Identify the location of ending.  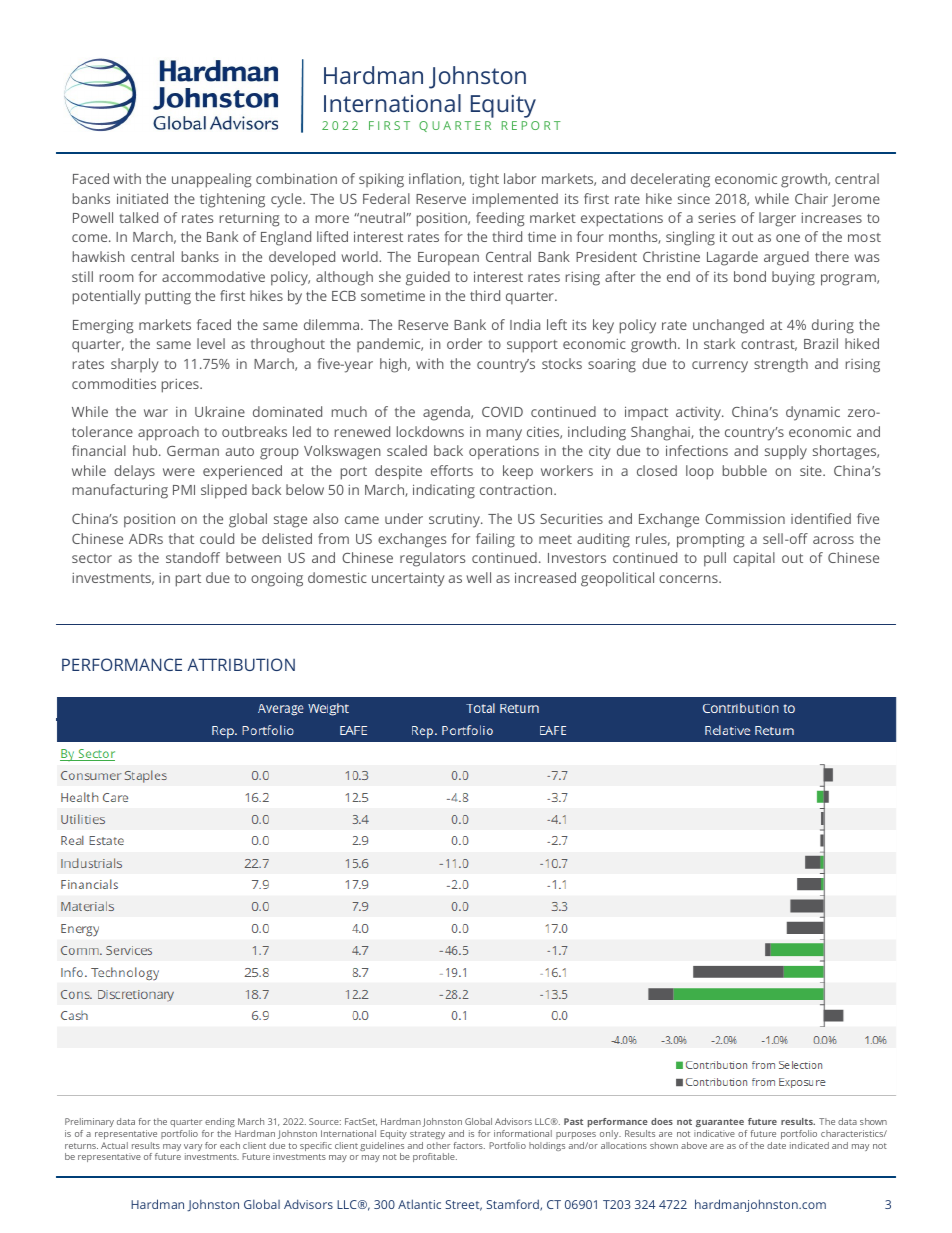
(220, 1122).
